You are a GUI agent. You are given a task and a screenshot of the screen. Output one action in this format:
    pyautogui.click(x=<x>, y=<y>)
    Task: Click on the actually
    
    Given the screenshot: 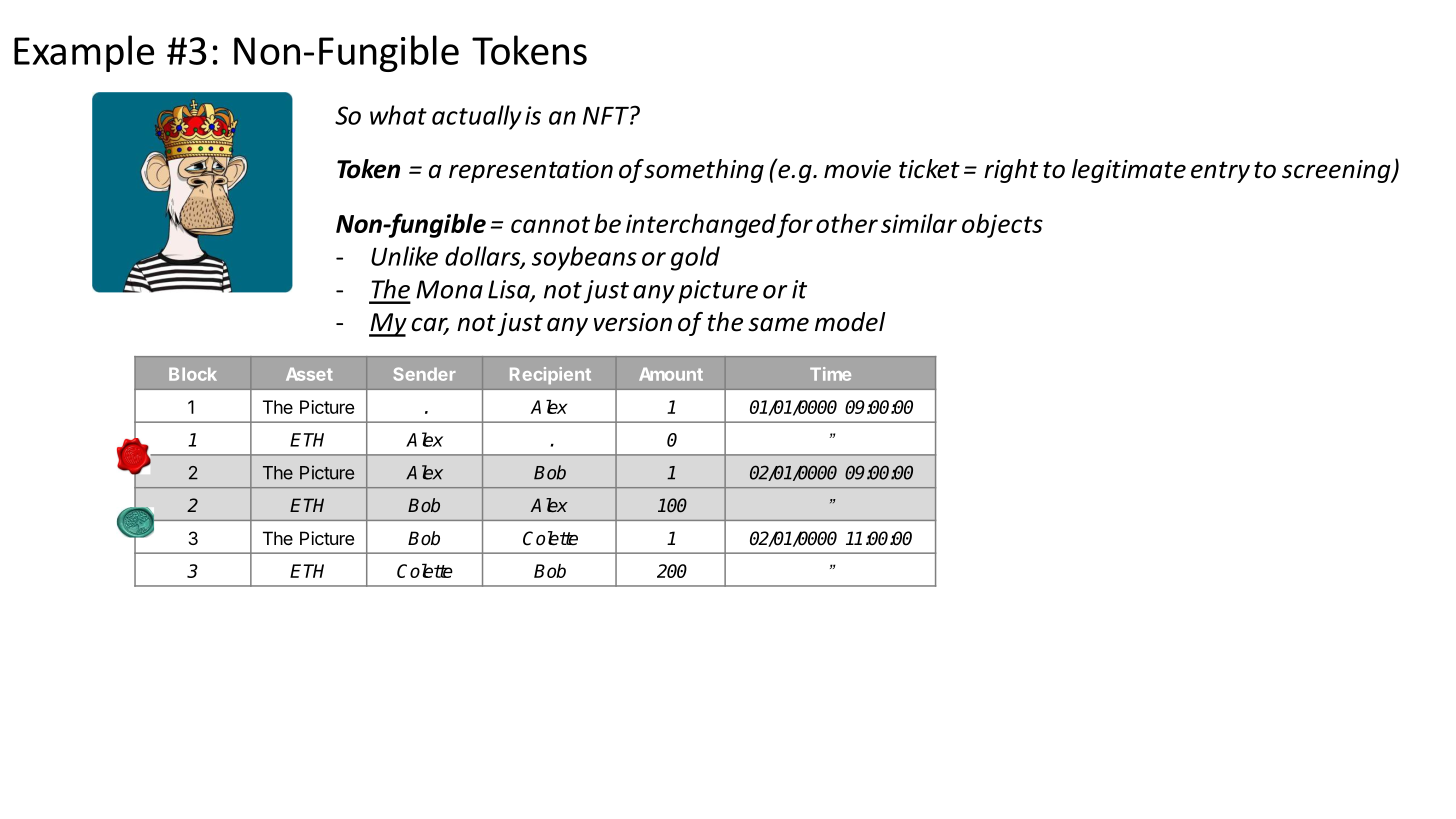 What is the action you would take?
    pyautogui.click(x=477, y=117)
